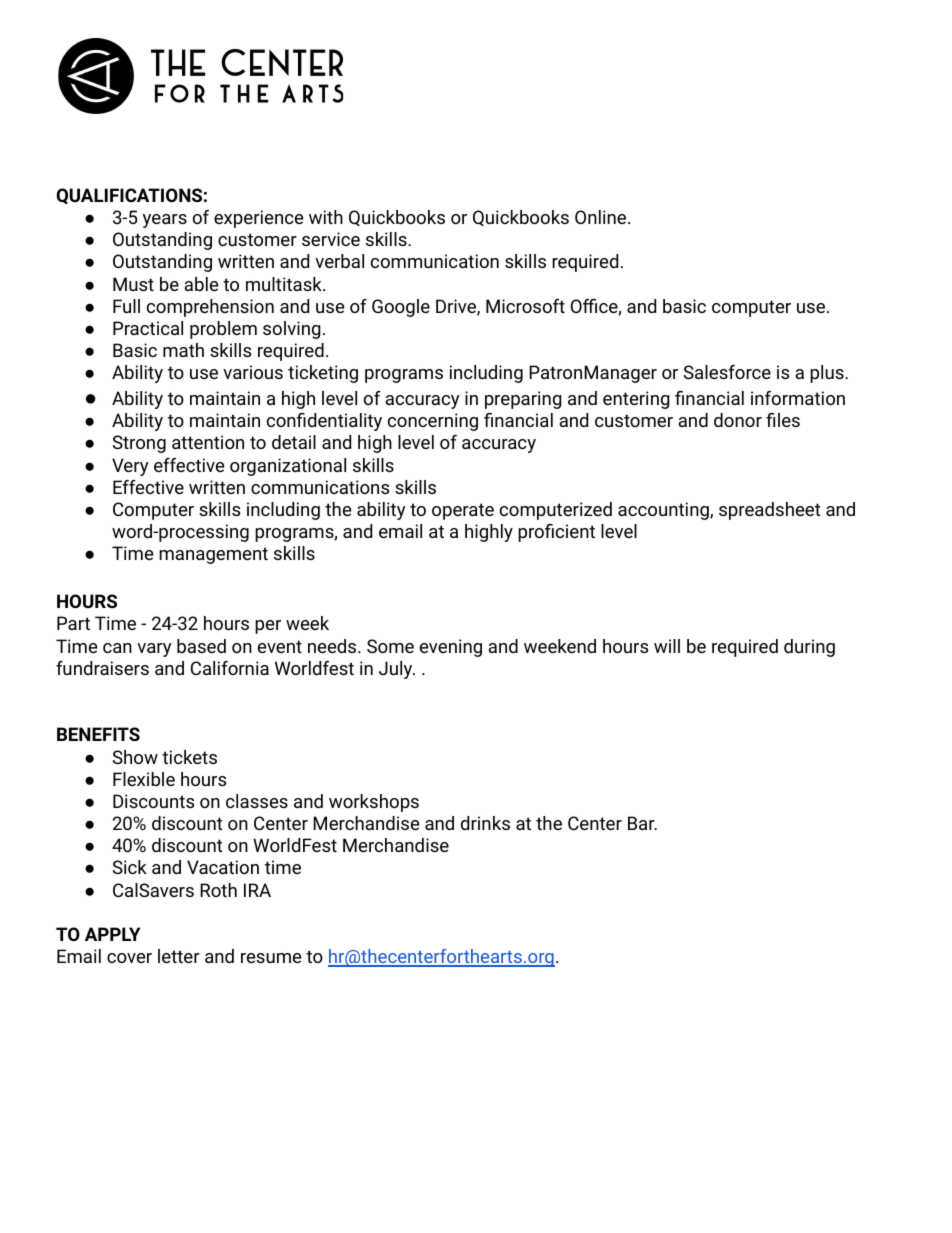 The width and height of the screenshot is (952, 1233). Describe the element at coordinates (331, 239) in the screenshot. I see `service` at that location.
